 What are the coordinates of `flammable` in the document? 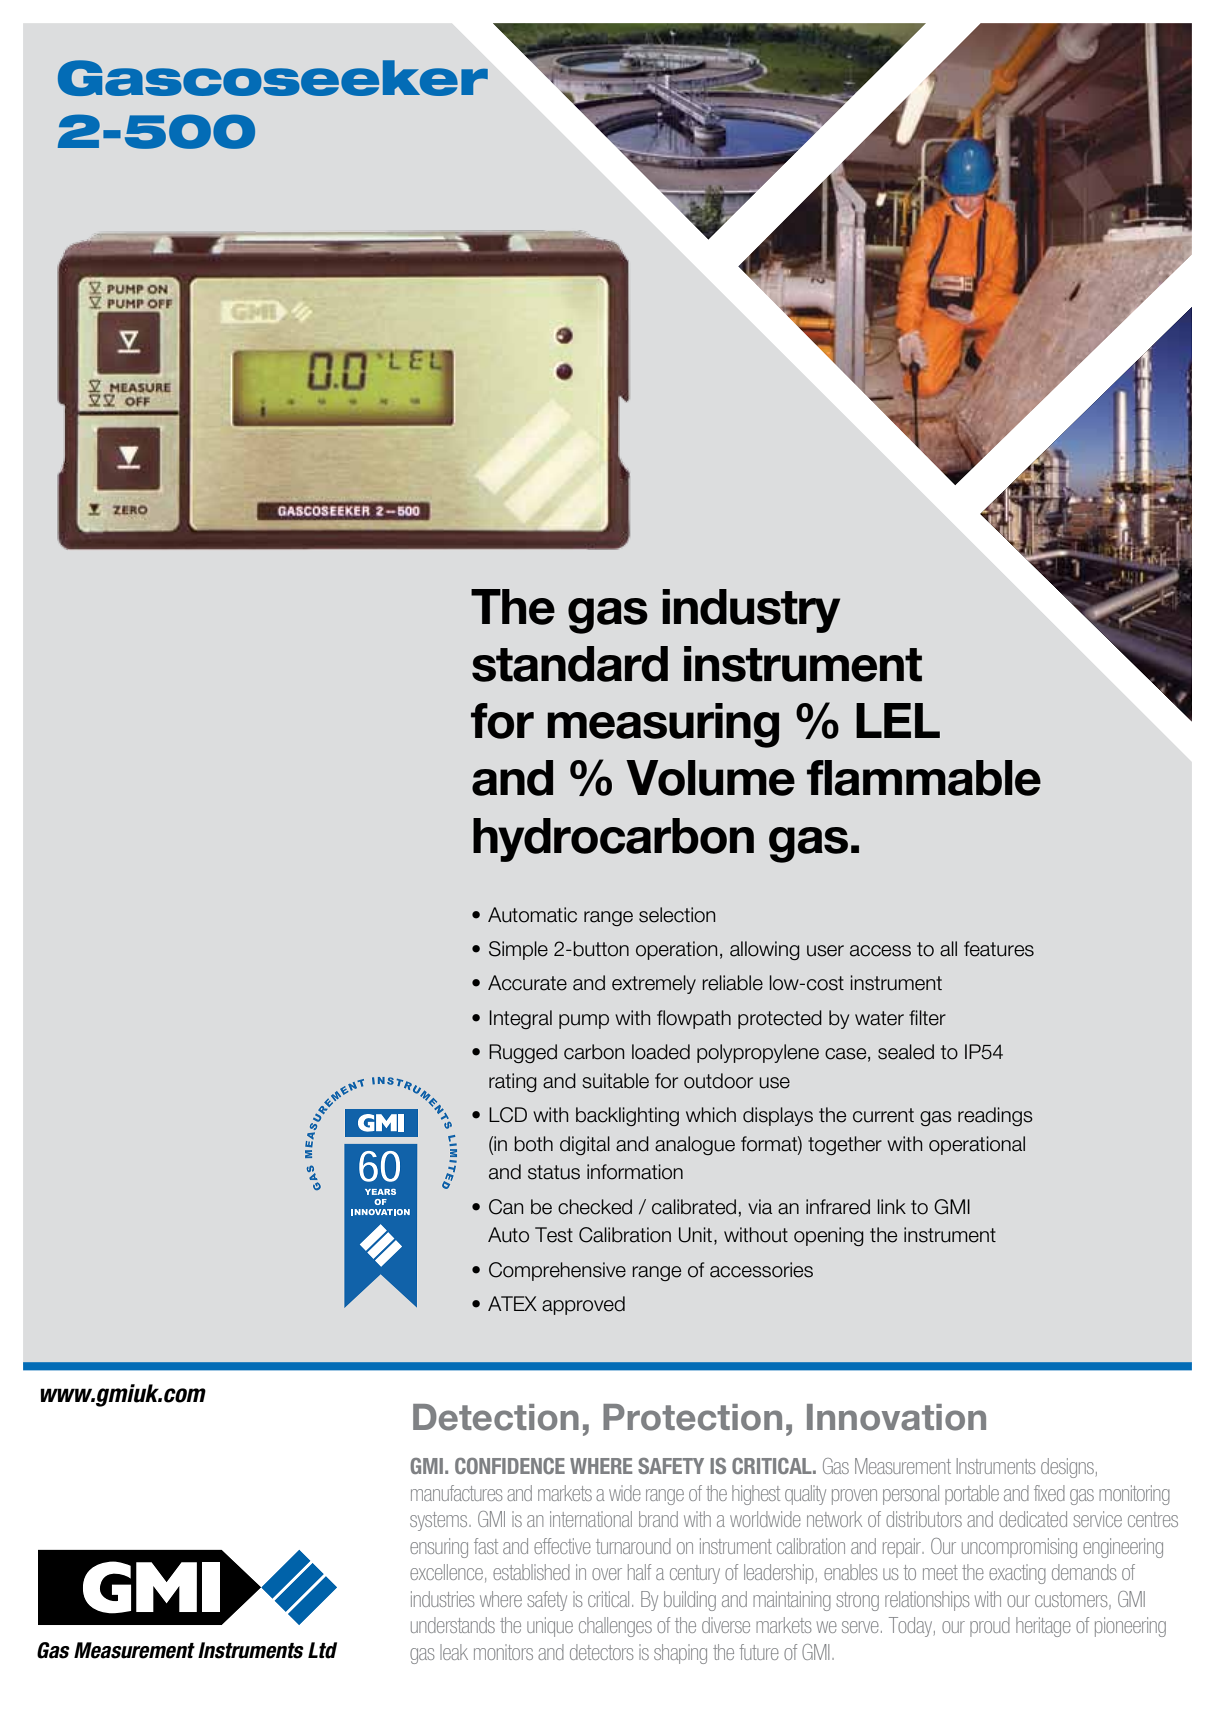 It's located at (924, 778).
